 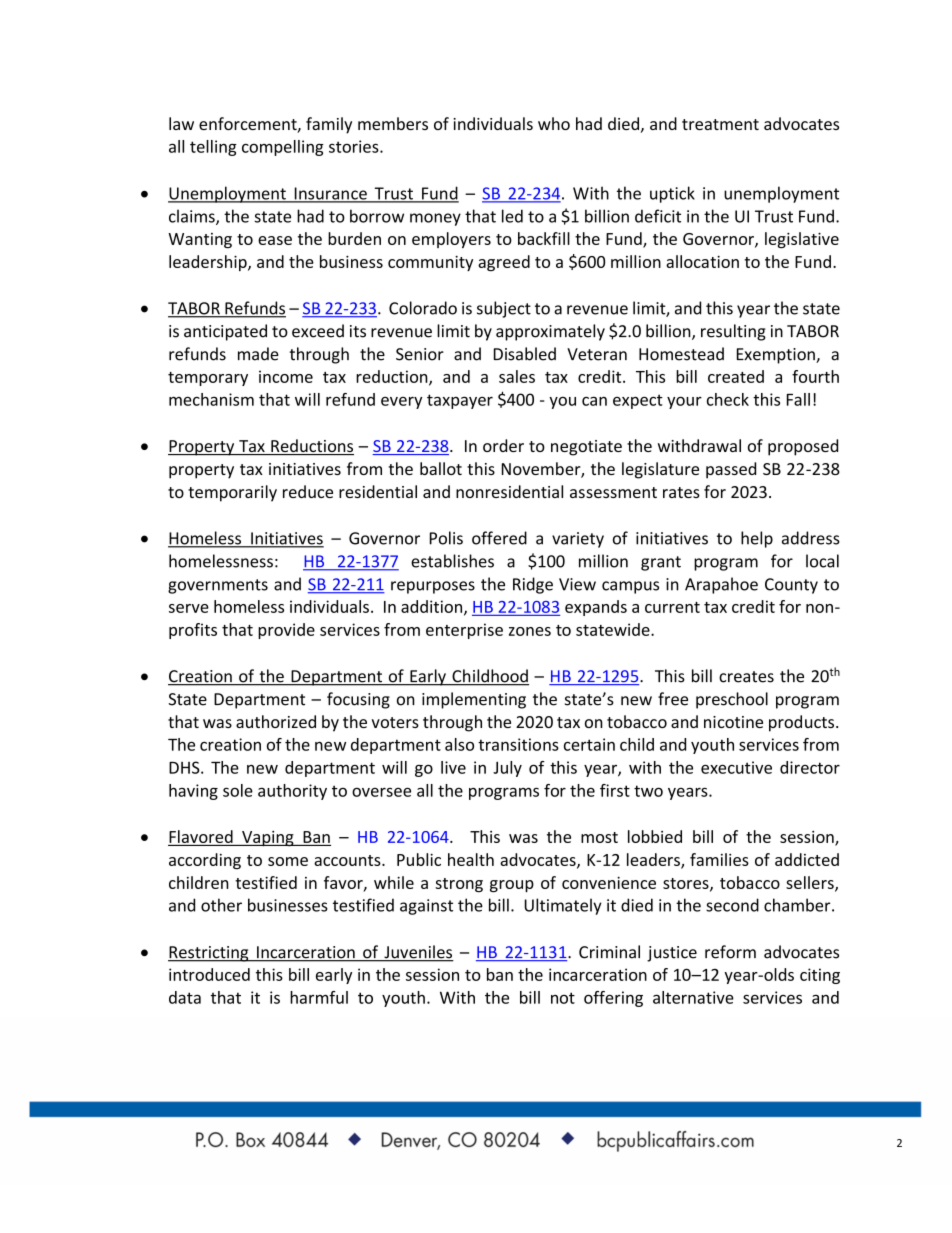 I want to click on not, so click(x=563, y=998).
